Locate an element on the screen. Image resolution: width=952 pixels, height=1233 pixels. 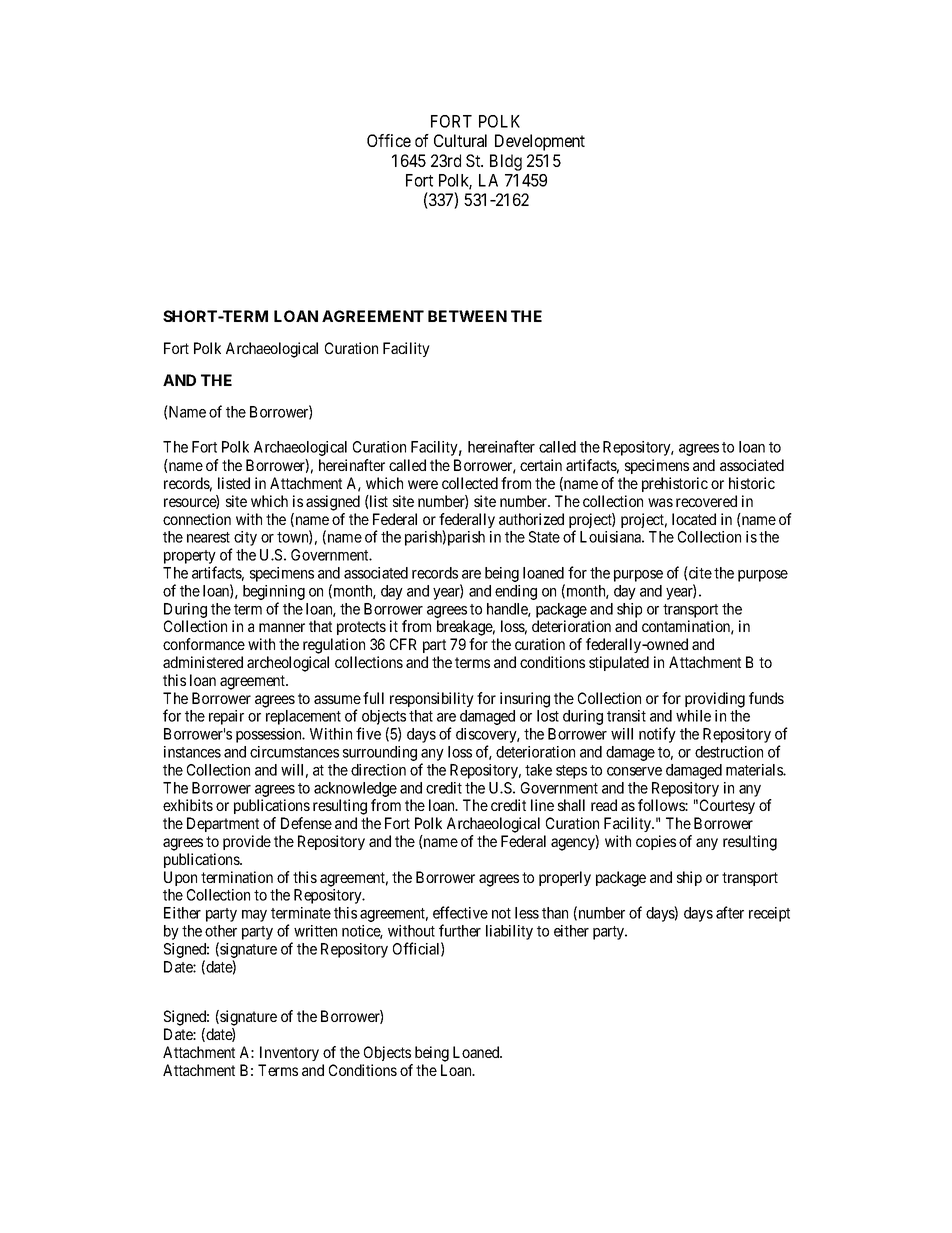
beginning is located at coordinates (274, 592).
